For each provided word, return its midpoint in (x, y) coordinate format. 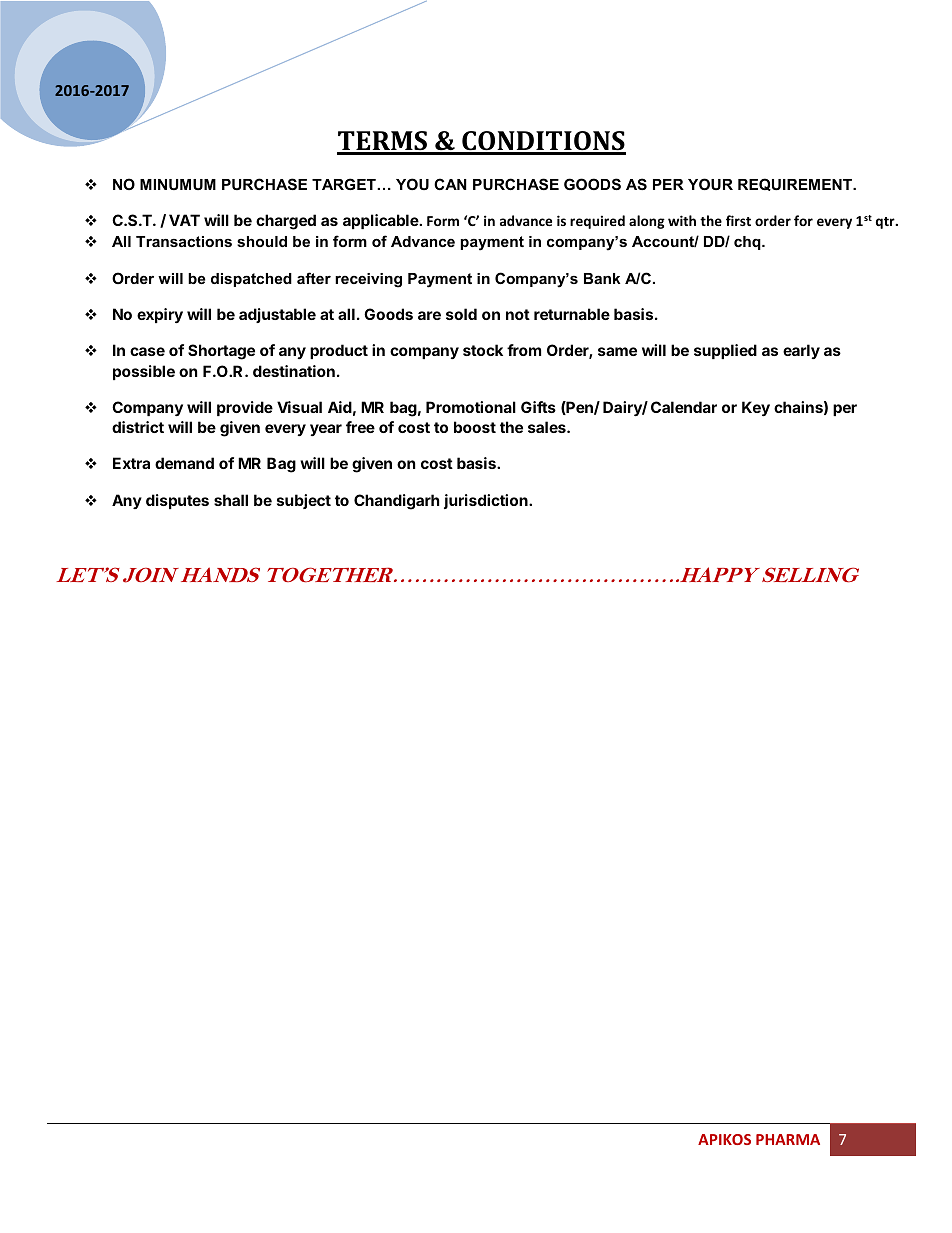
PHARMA (788, 1139)
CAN (450, 184)
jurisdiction (487, 501)
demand (184, 463)
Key (756, 408)
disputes (177, 501)
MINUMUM (178, 184)
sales (548, 427)
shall (231, 500)
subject (304, 501)
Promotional (471, 407)
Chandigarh (396, 502)
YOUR (710, 184)
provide (245, 408)
